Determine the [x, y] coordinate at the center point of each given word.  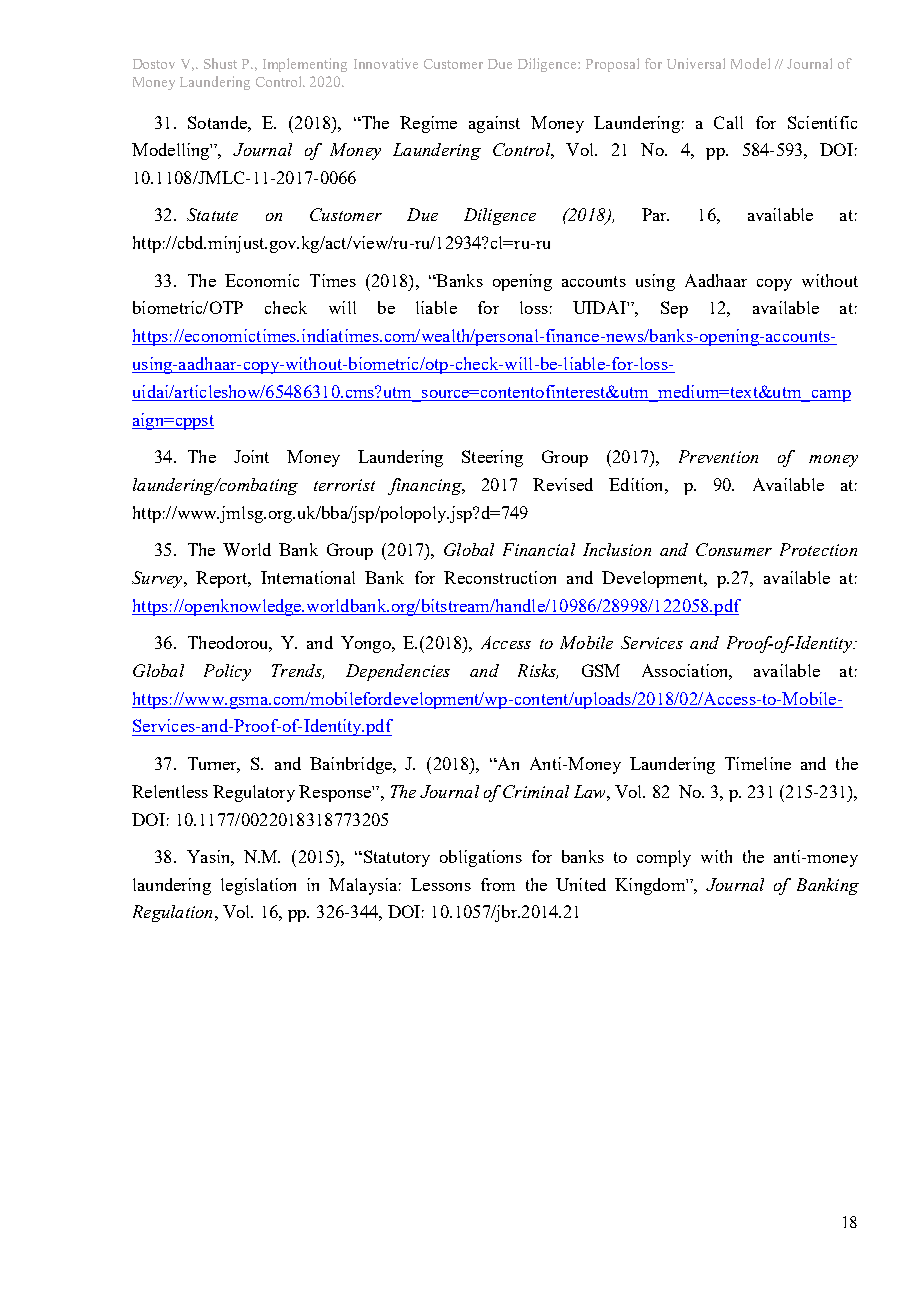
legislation [258, 886]
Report [223, 579]
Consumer [734, 549]
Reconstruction [500, 577]
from [498, 884]
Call [728, 122]
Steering [492, 458]
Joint [251, 456]
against [494, 124]
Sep [674, 309]
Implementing [305, 65]
